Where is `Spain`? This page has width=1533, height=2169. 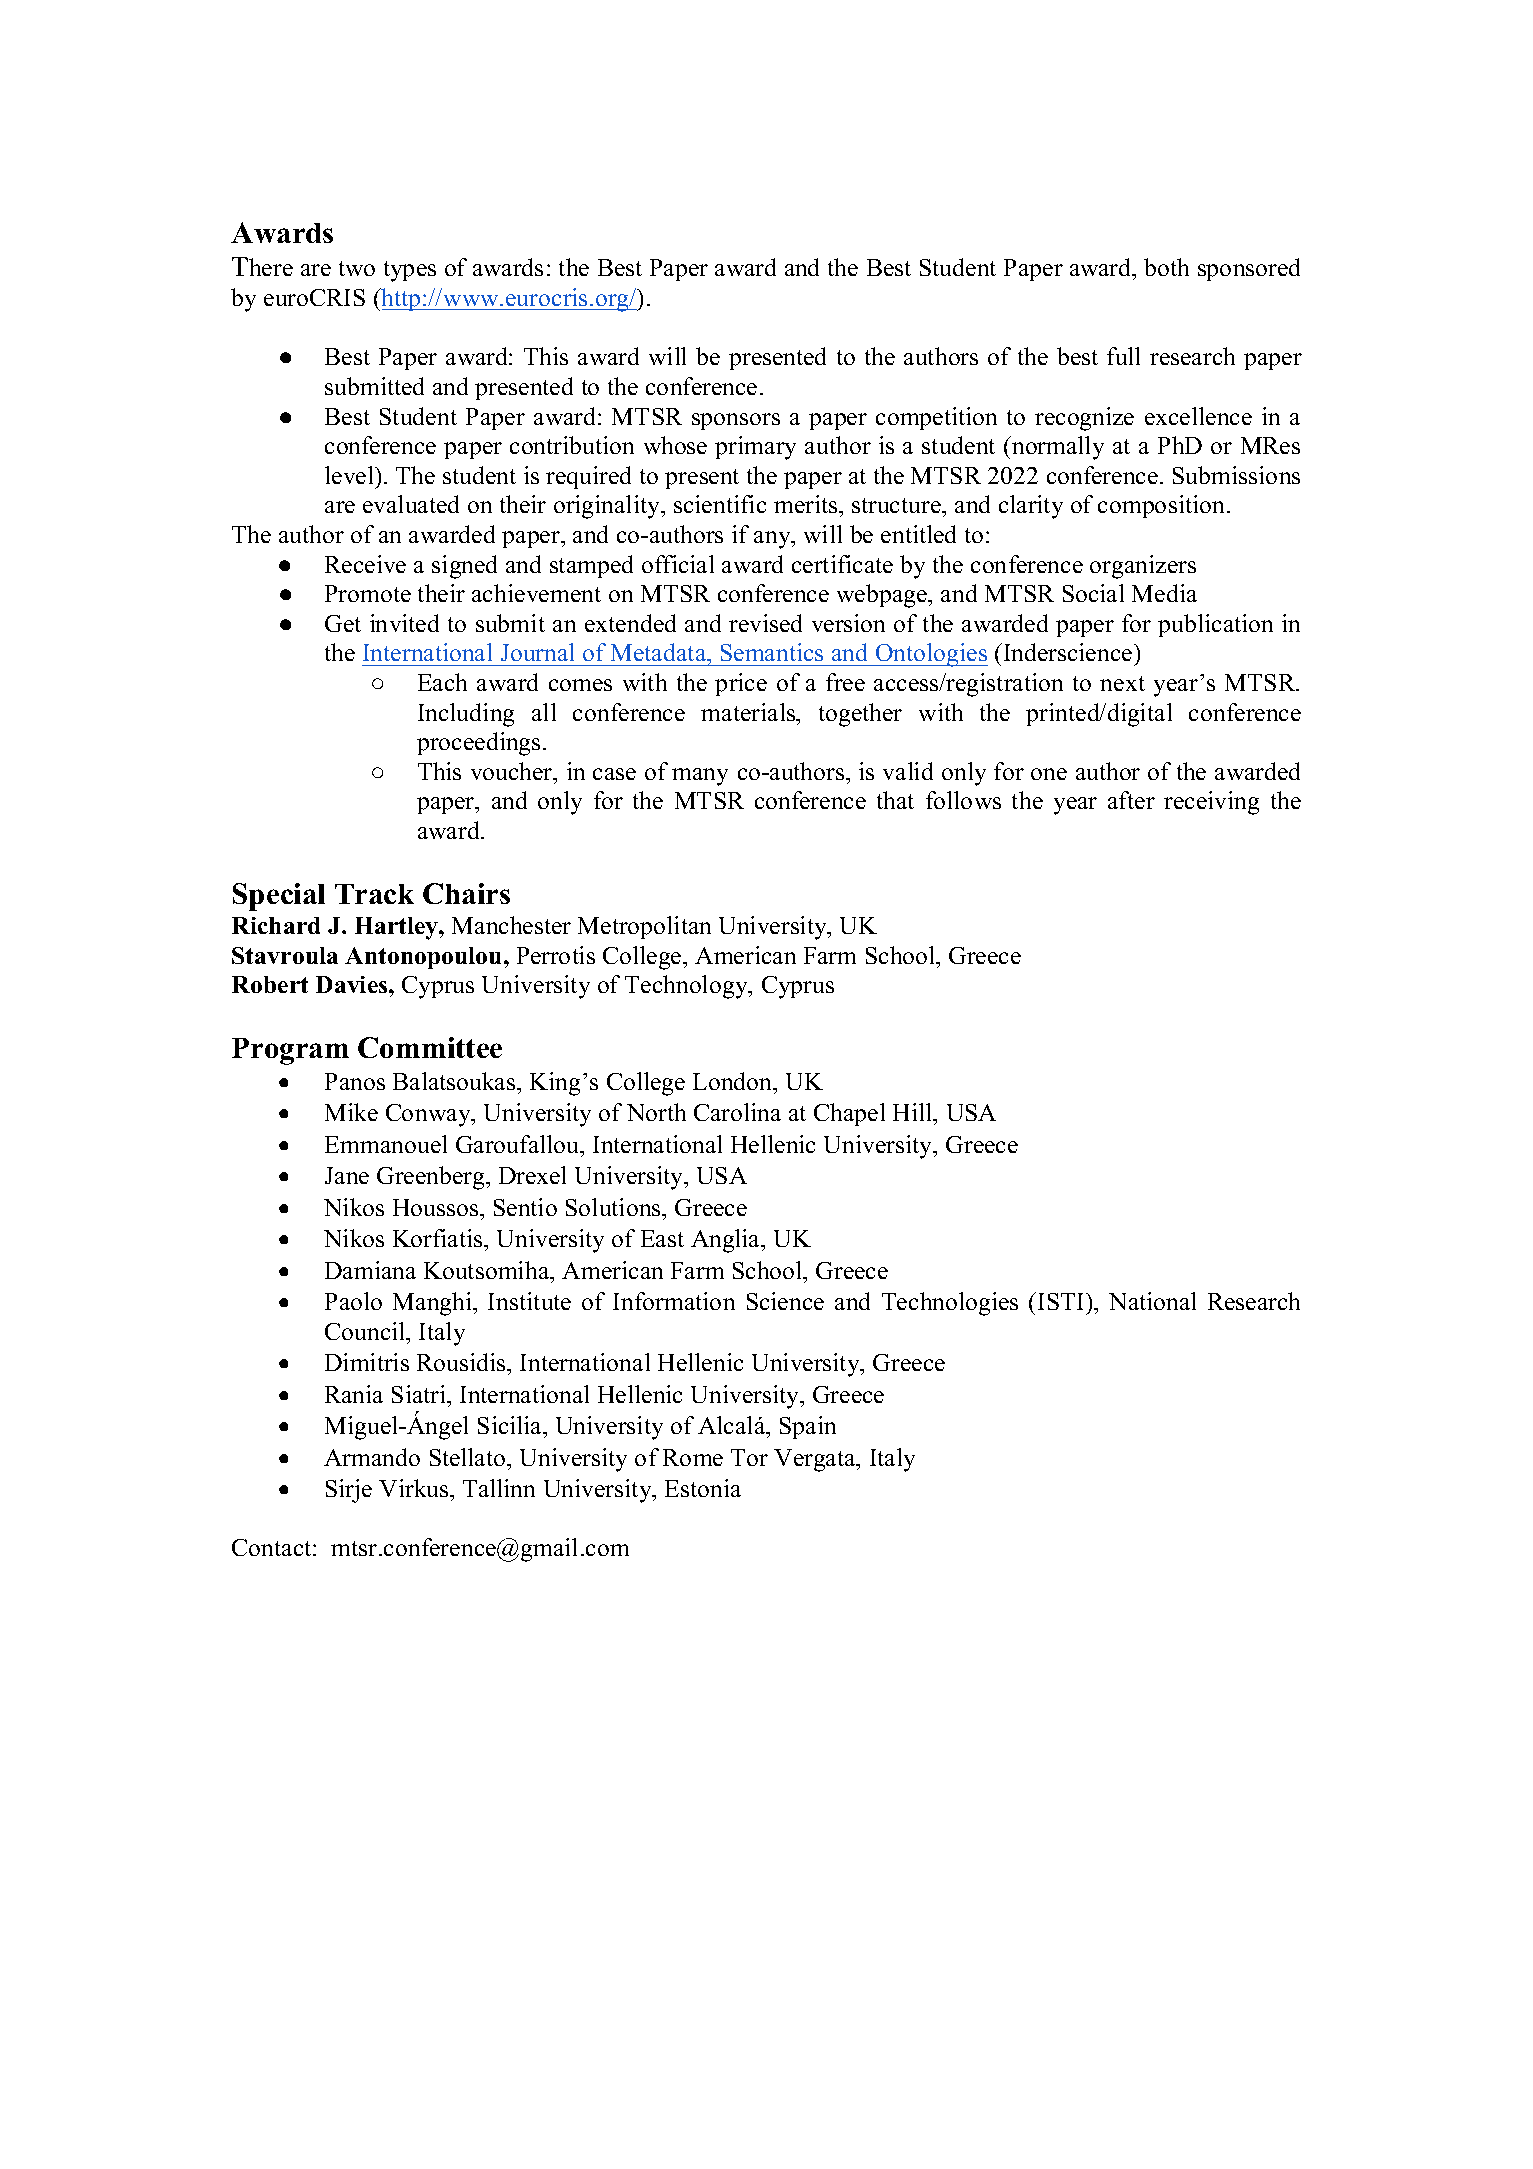
Spain is located at coordinates (808, 1427).
